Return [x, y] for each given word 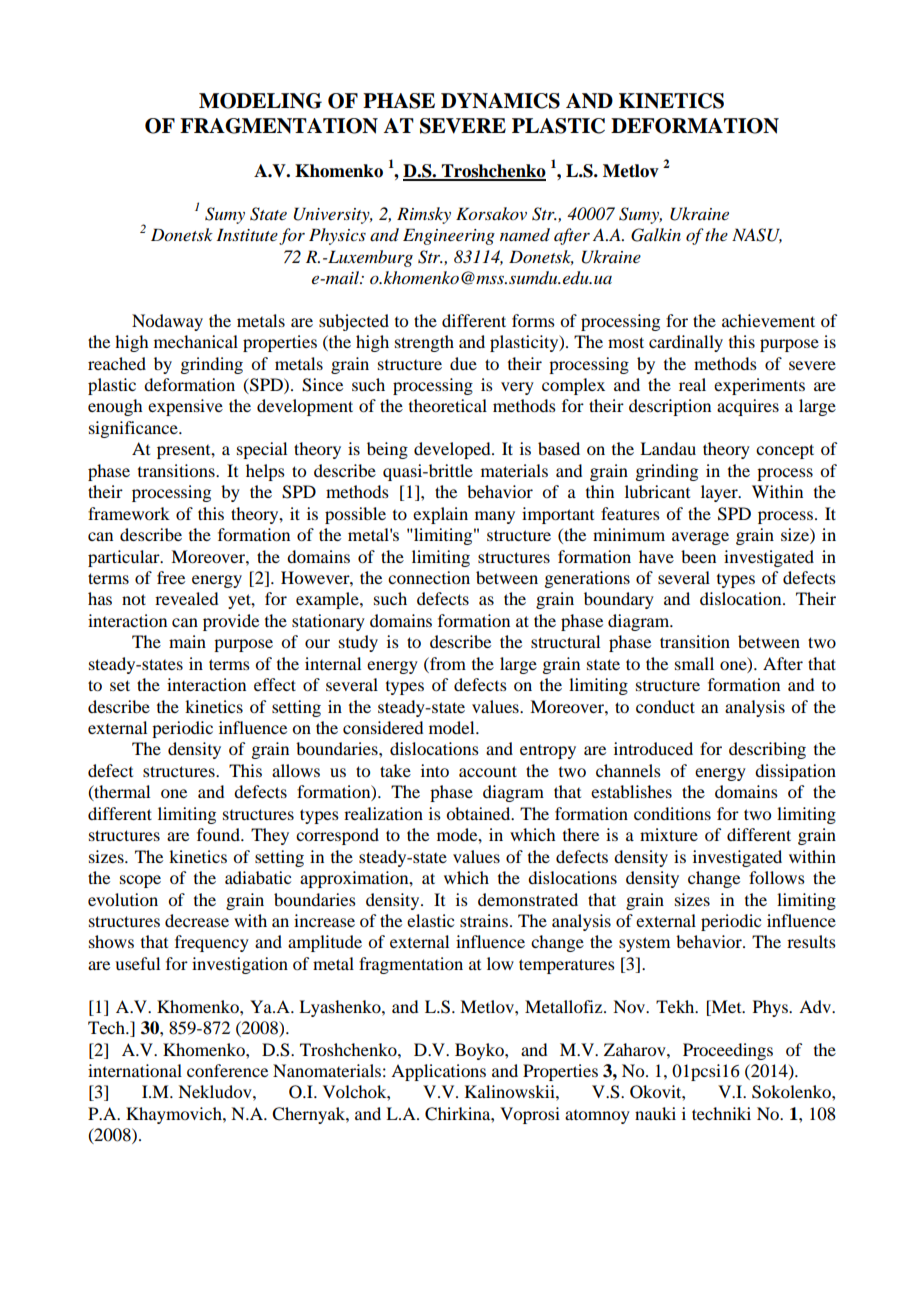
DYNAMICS [500, 101]
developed [453, 450]
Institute [247, 234]
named [525, 235]
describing [767, 750]
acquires [748, 407]
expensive [185, 407]
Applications [438, 1072]
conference [227, 1070]
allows [296, 770]
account [488, 771]
